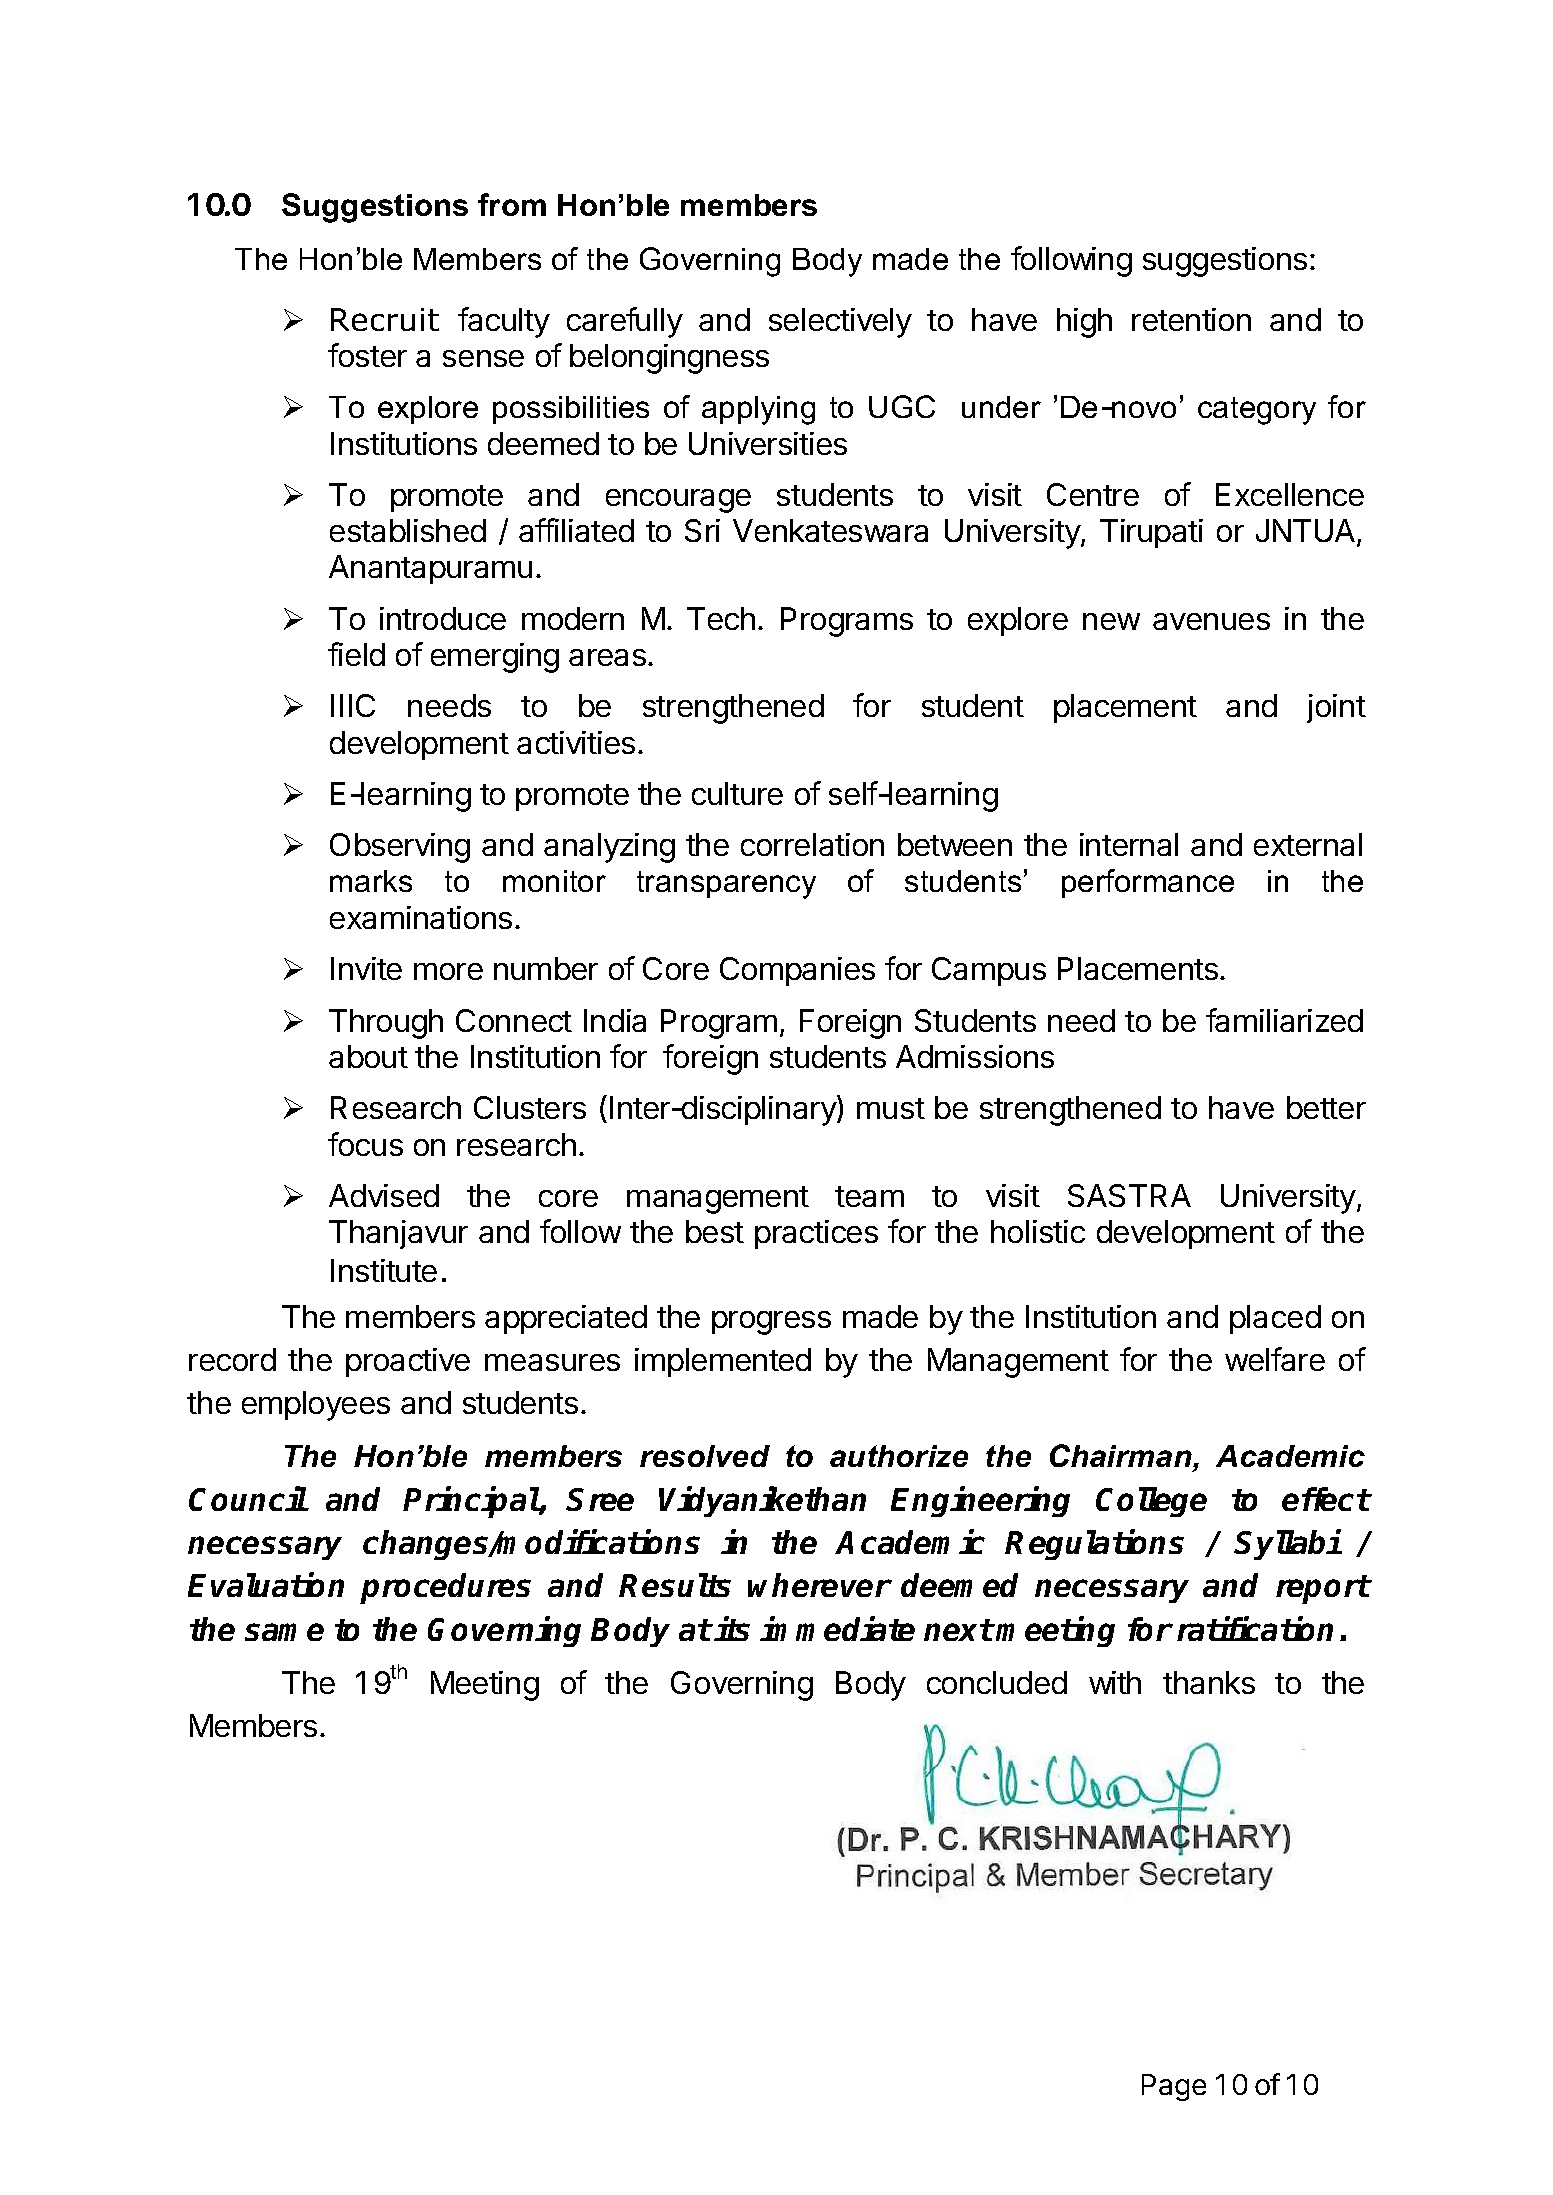 The width and height of the page is (1553, 2195). What do you see at coordinates (1174, 2087) in the page?
I see `Page` at bounding box center [1174, 2087].
